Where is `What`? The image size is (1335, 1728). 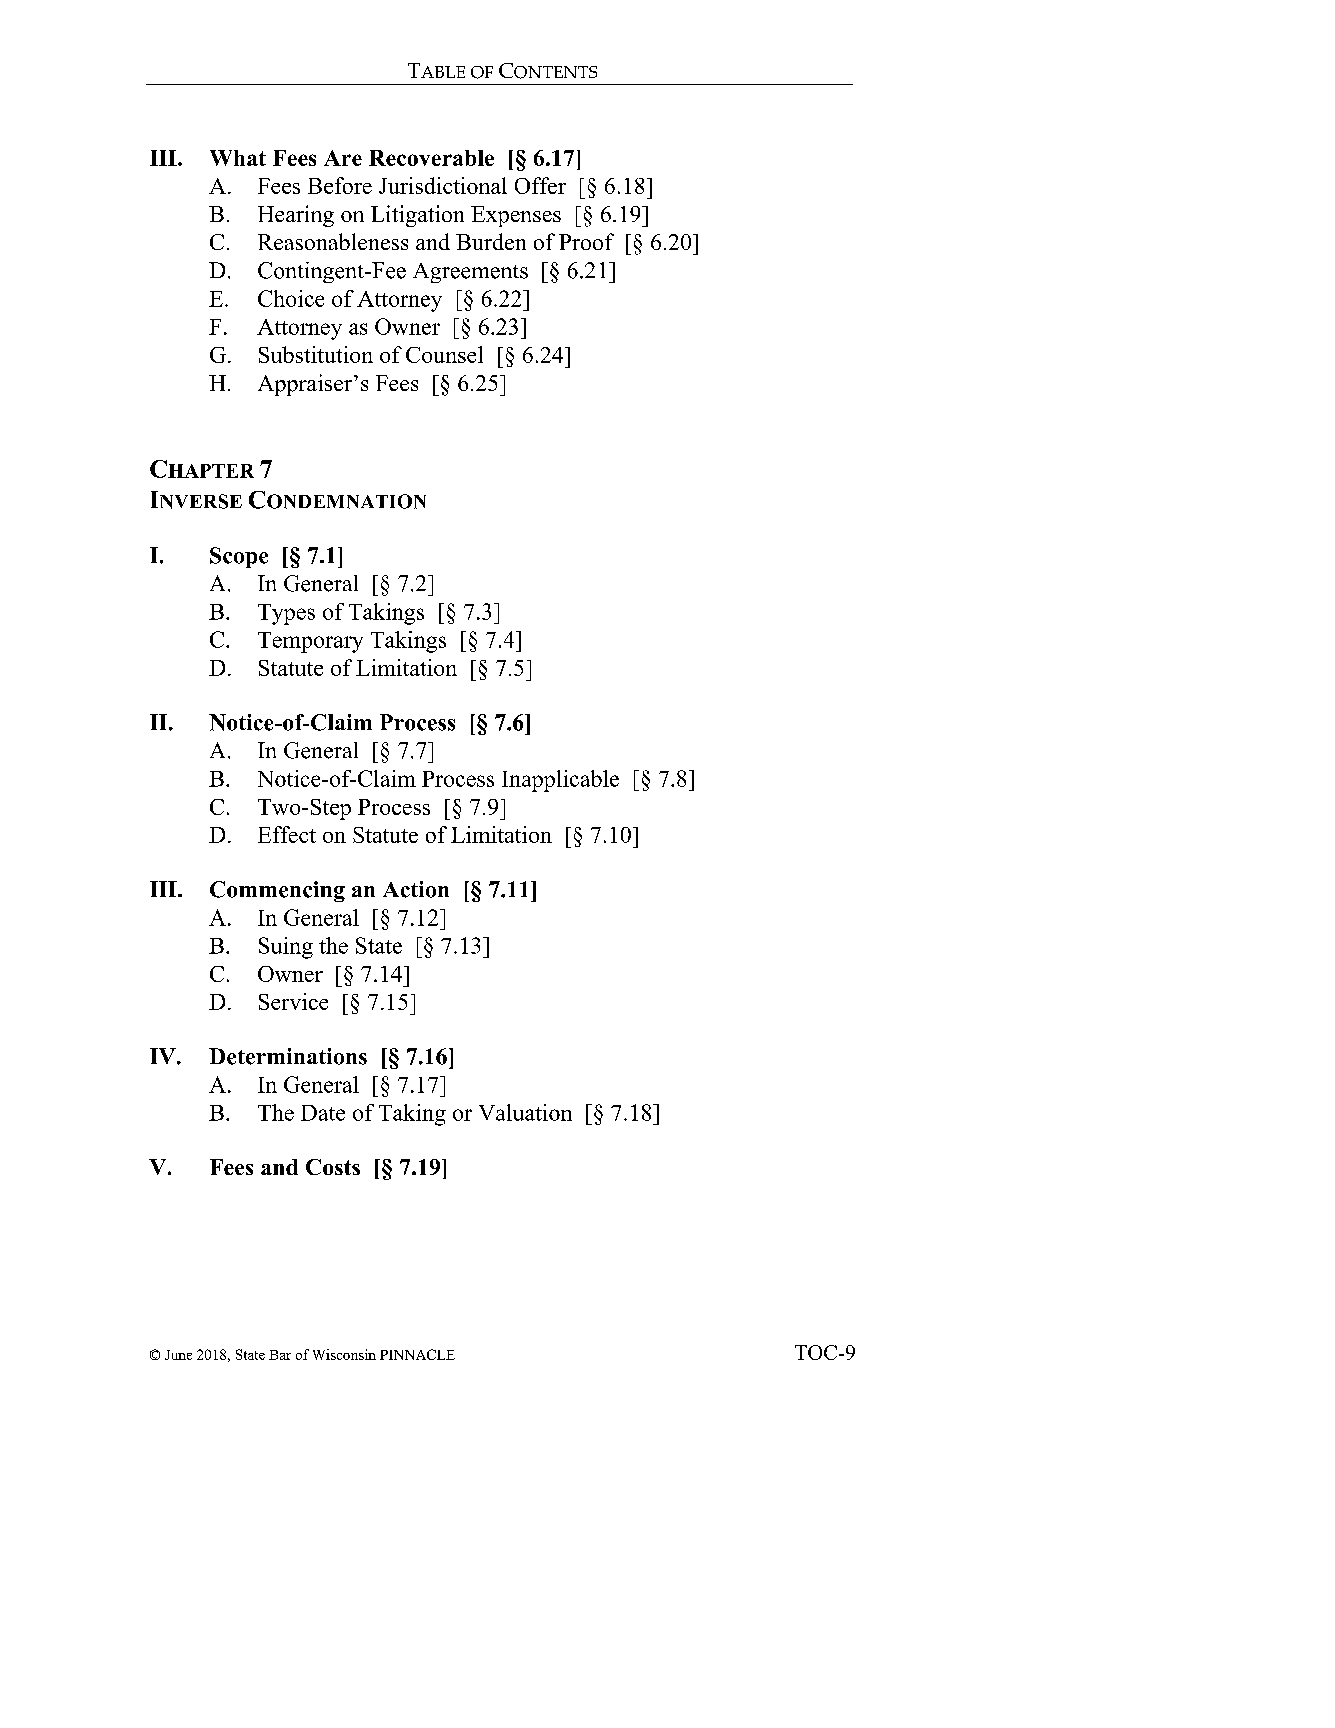 What is located at coordinates (238, 158).
